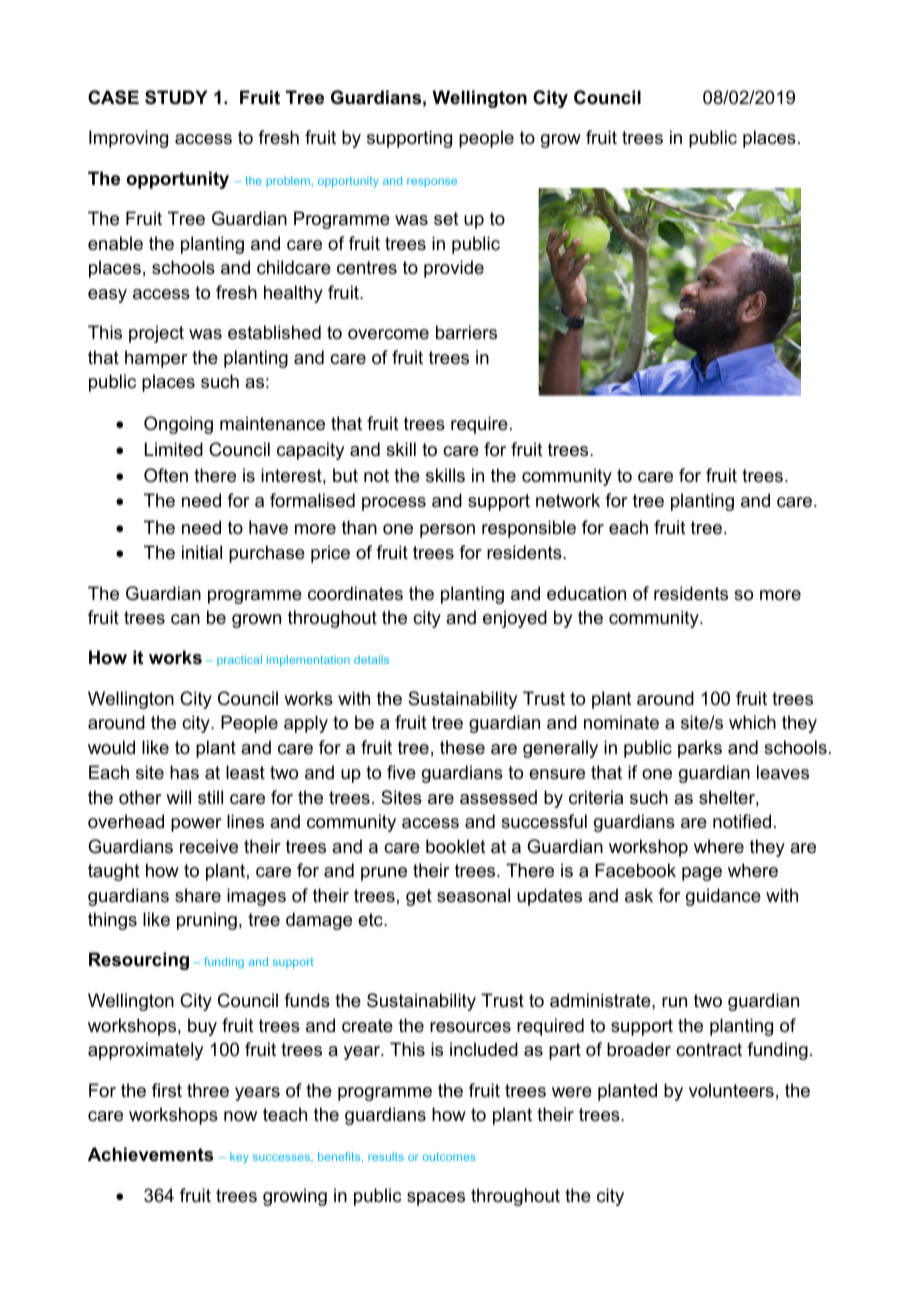  What do you see at coordinates (742, 821) in the screenshot?
I see `notified` at bounding box center [742, 821].
